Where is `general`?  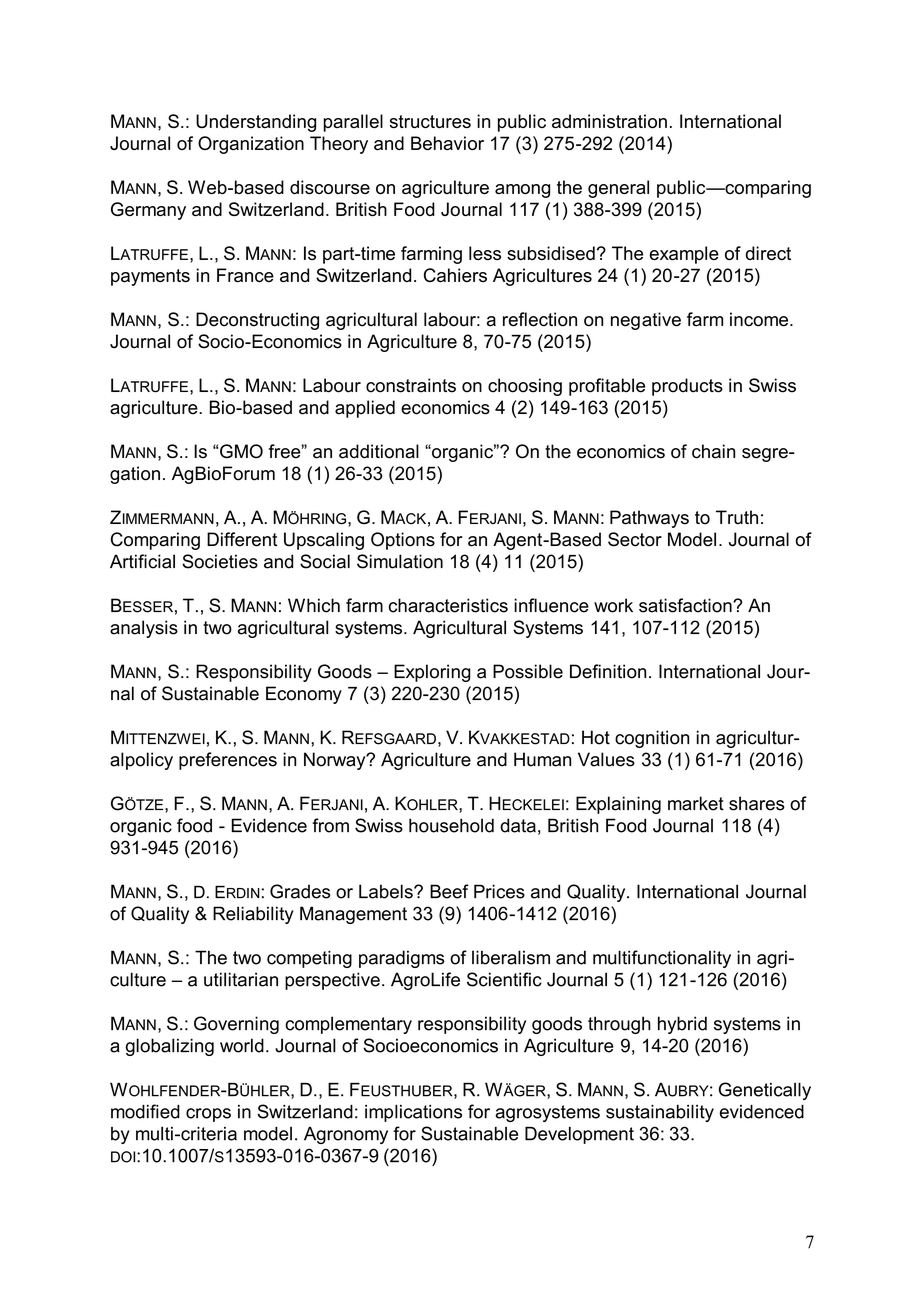
general is located at coordinates (618, 189).
